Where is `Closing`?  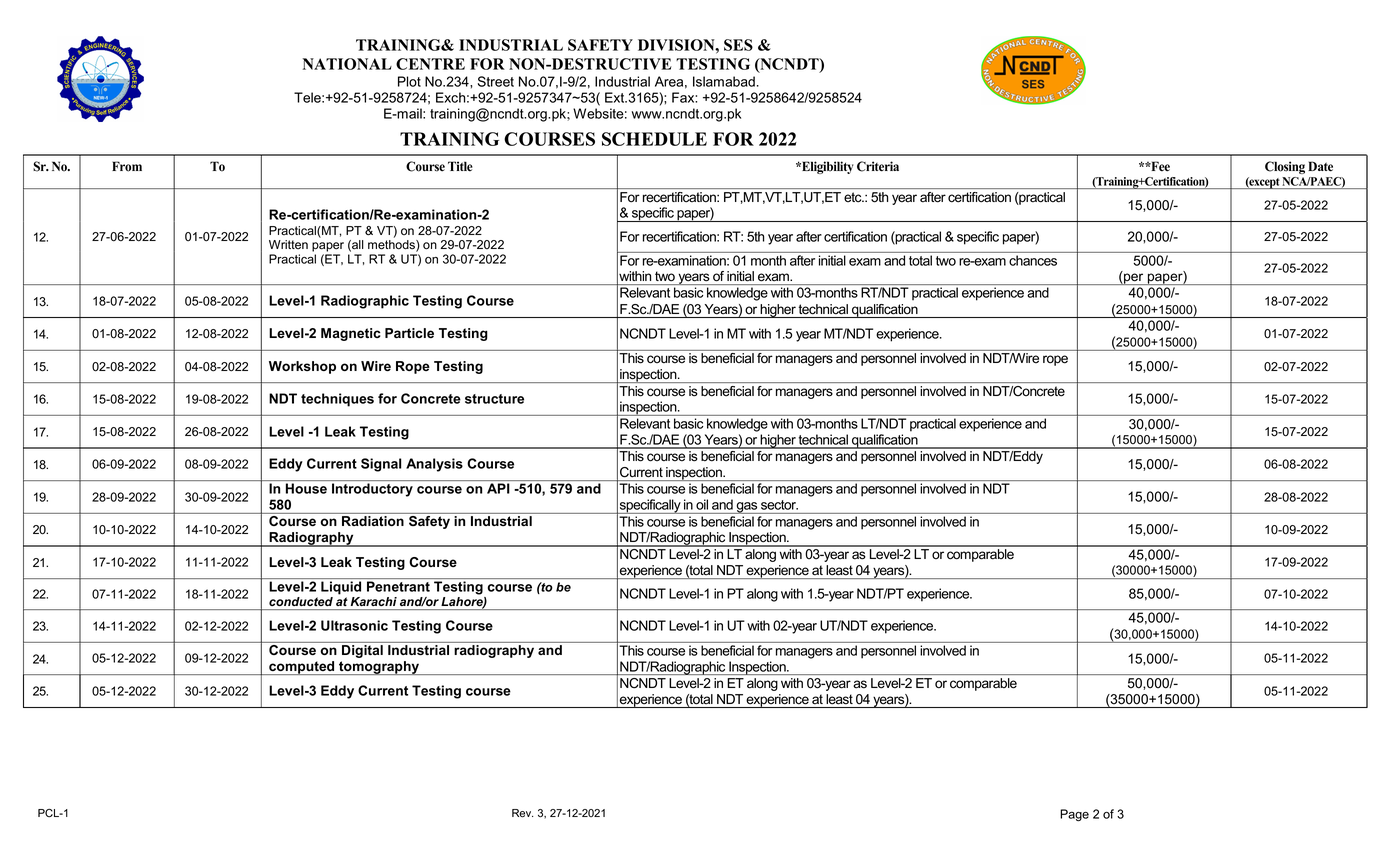 Closing is located at coordinates (1285, 167).
